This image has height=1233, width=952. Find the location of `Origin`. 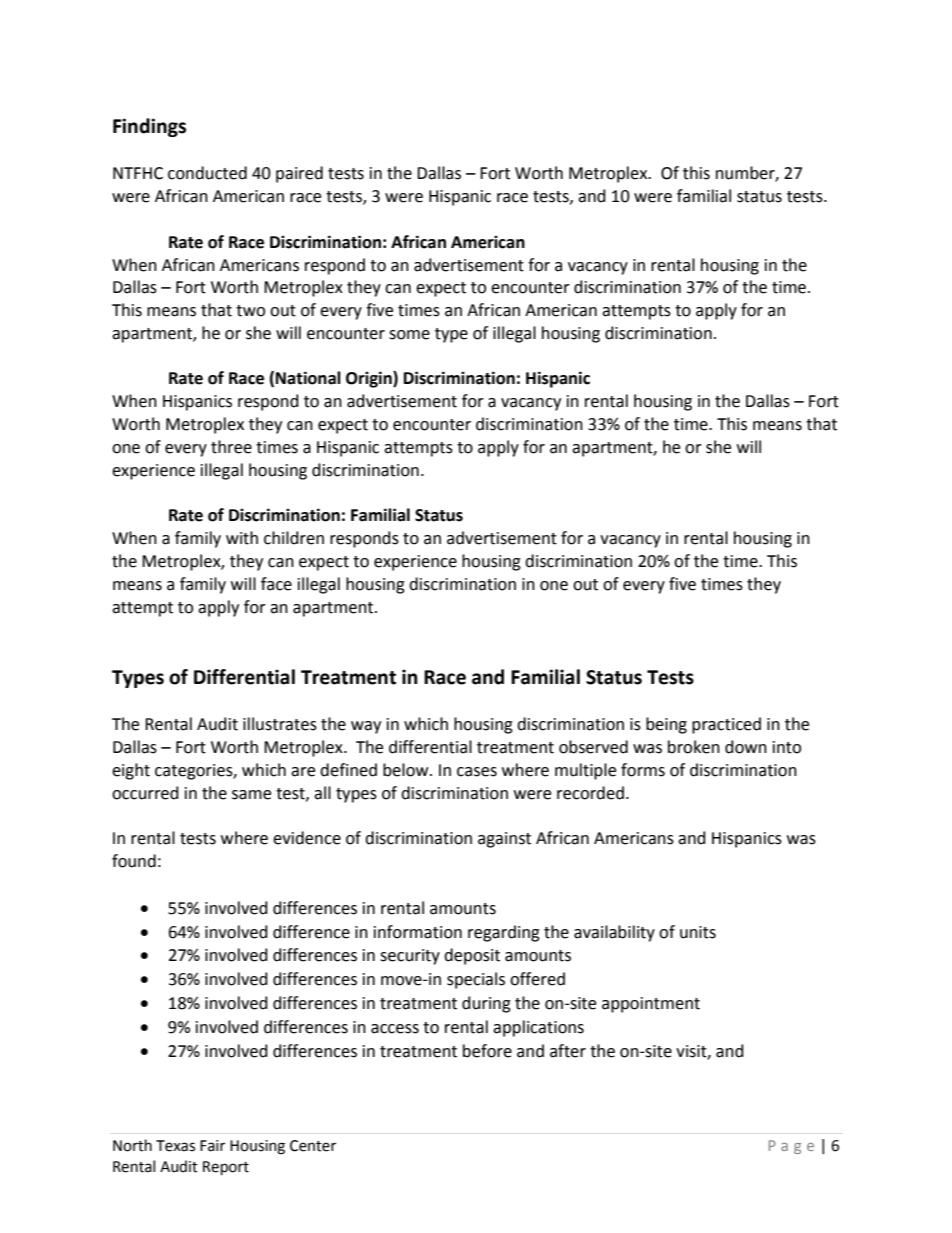

Origin is located at coordinates (370, 379).
